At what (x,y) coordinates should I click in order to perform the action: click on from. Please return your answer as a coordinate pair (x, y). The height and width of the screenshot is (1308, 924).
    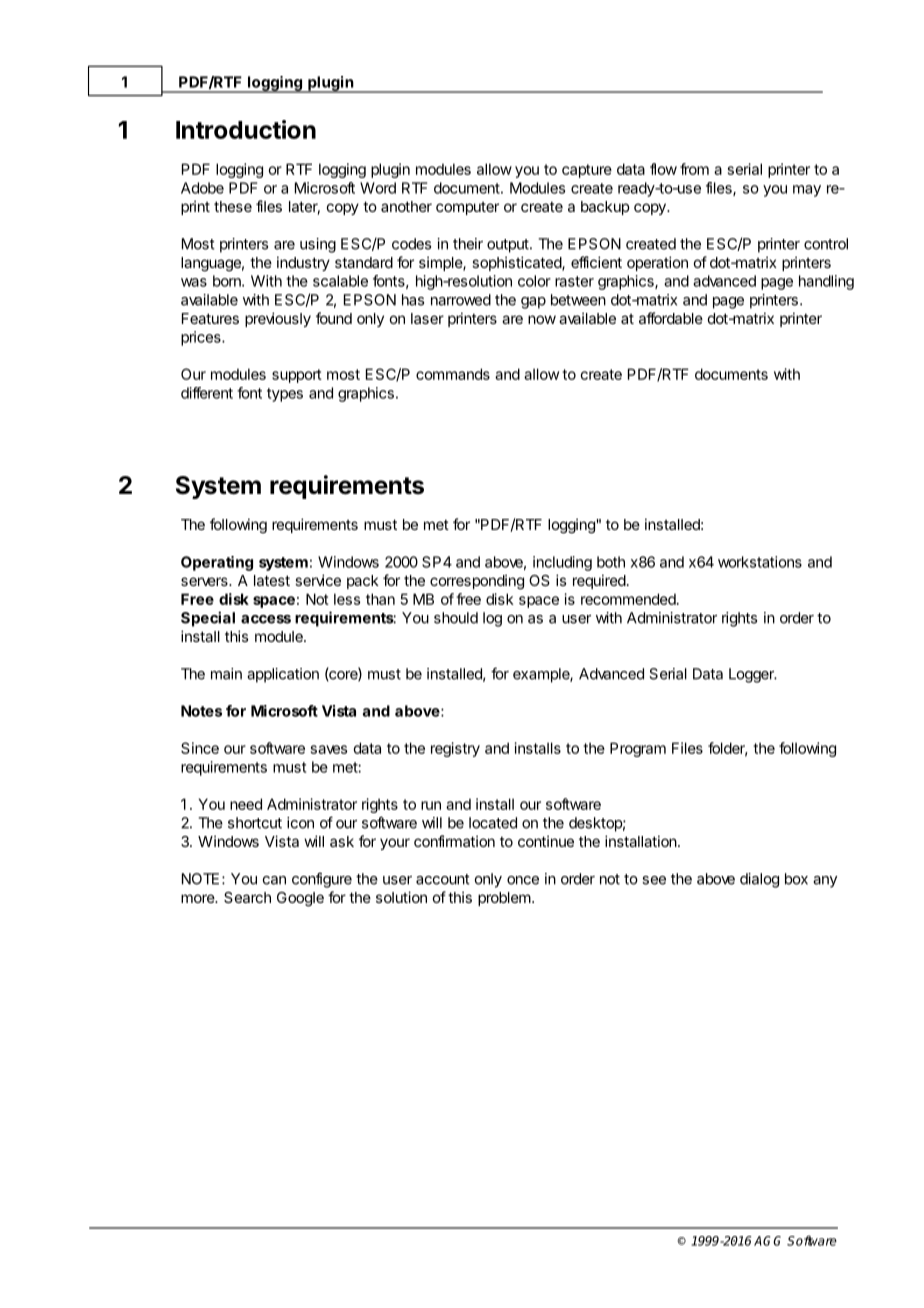
    Looking at the image, I should click on (694, 169).
